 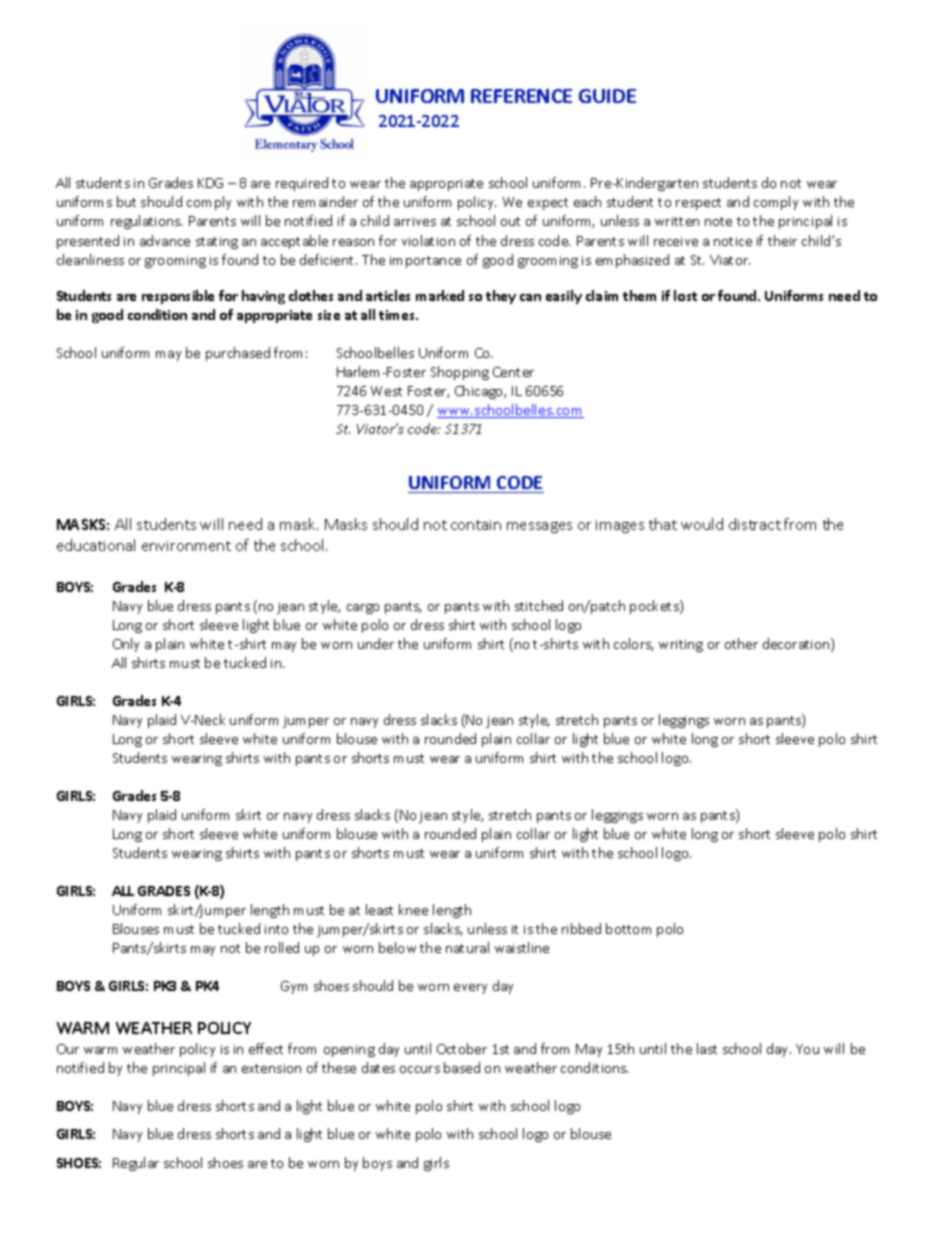 I want to click on other, so click(x=741, y=643).
